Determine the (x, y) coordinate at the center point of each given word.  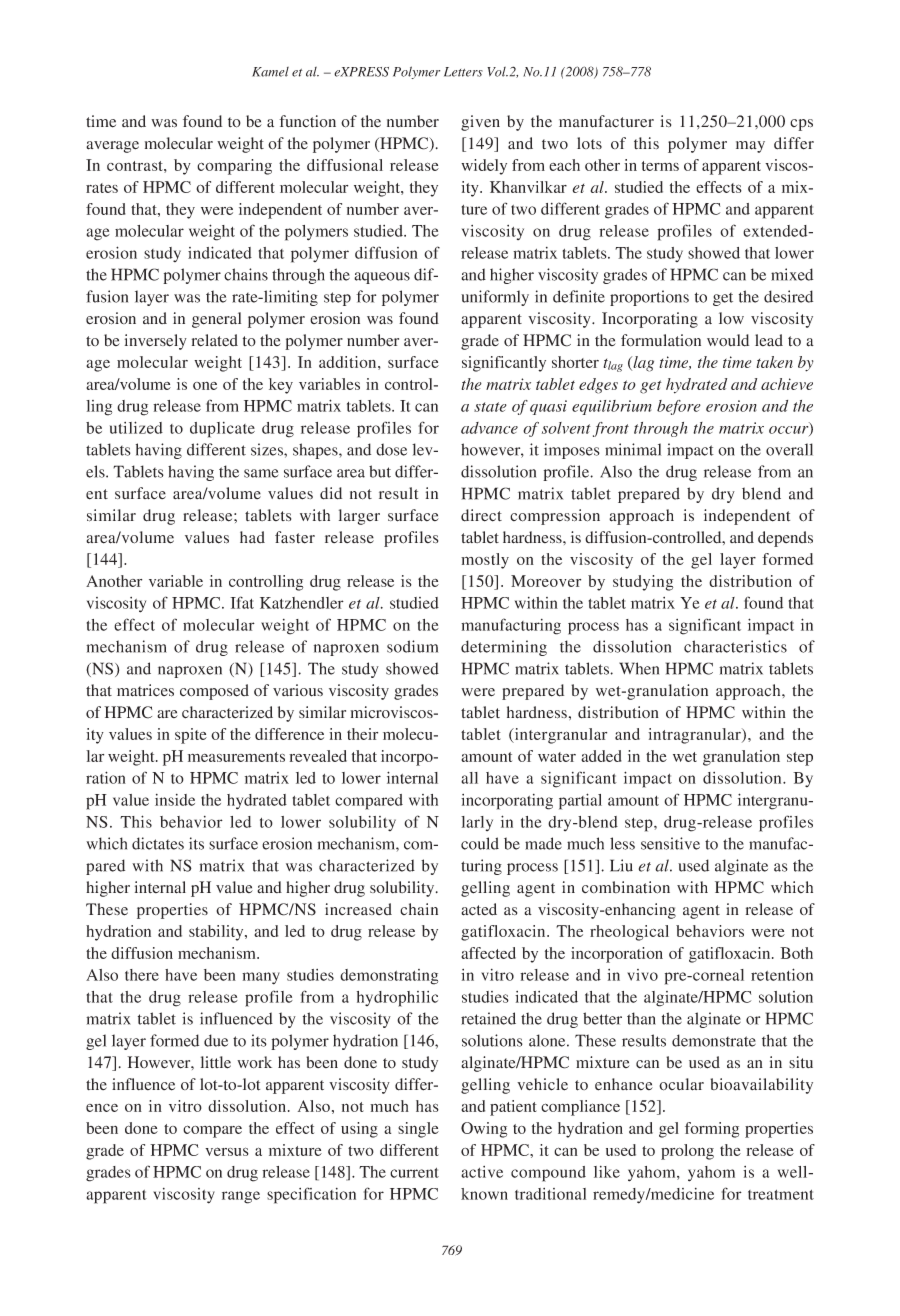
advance (489, 428)
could (480, 843)
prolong (687, 1152)
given (480, 123)
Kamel (270, 72)
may (750, 147)
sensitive (670, 843)
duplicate (222, 430)
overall (789, 449)
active (482, 1172)
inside (175, 800)
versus (227, 1151)
